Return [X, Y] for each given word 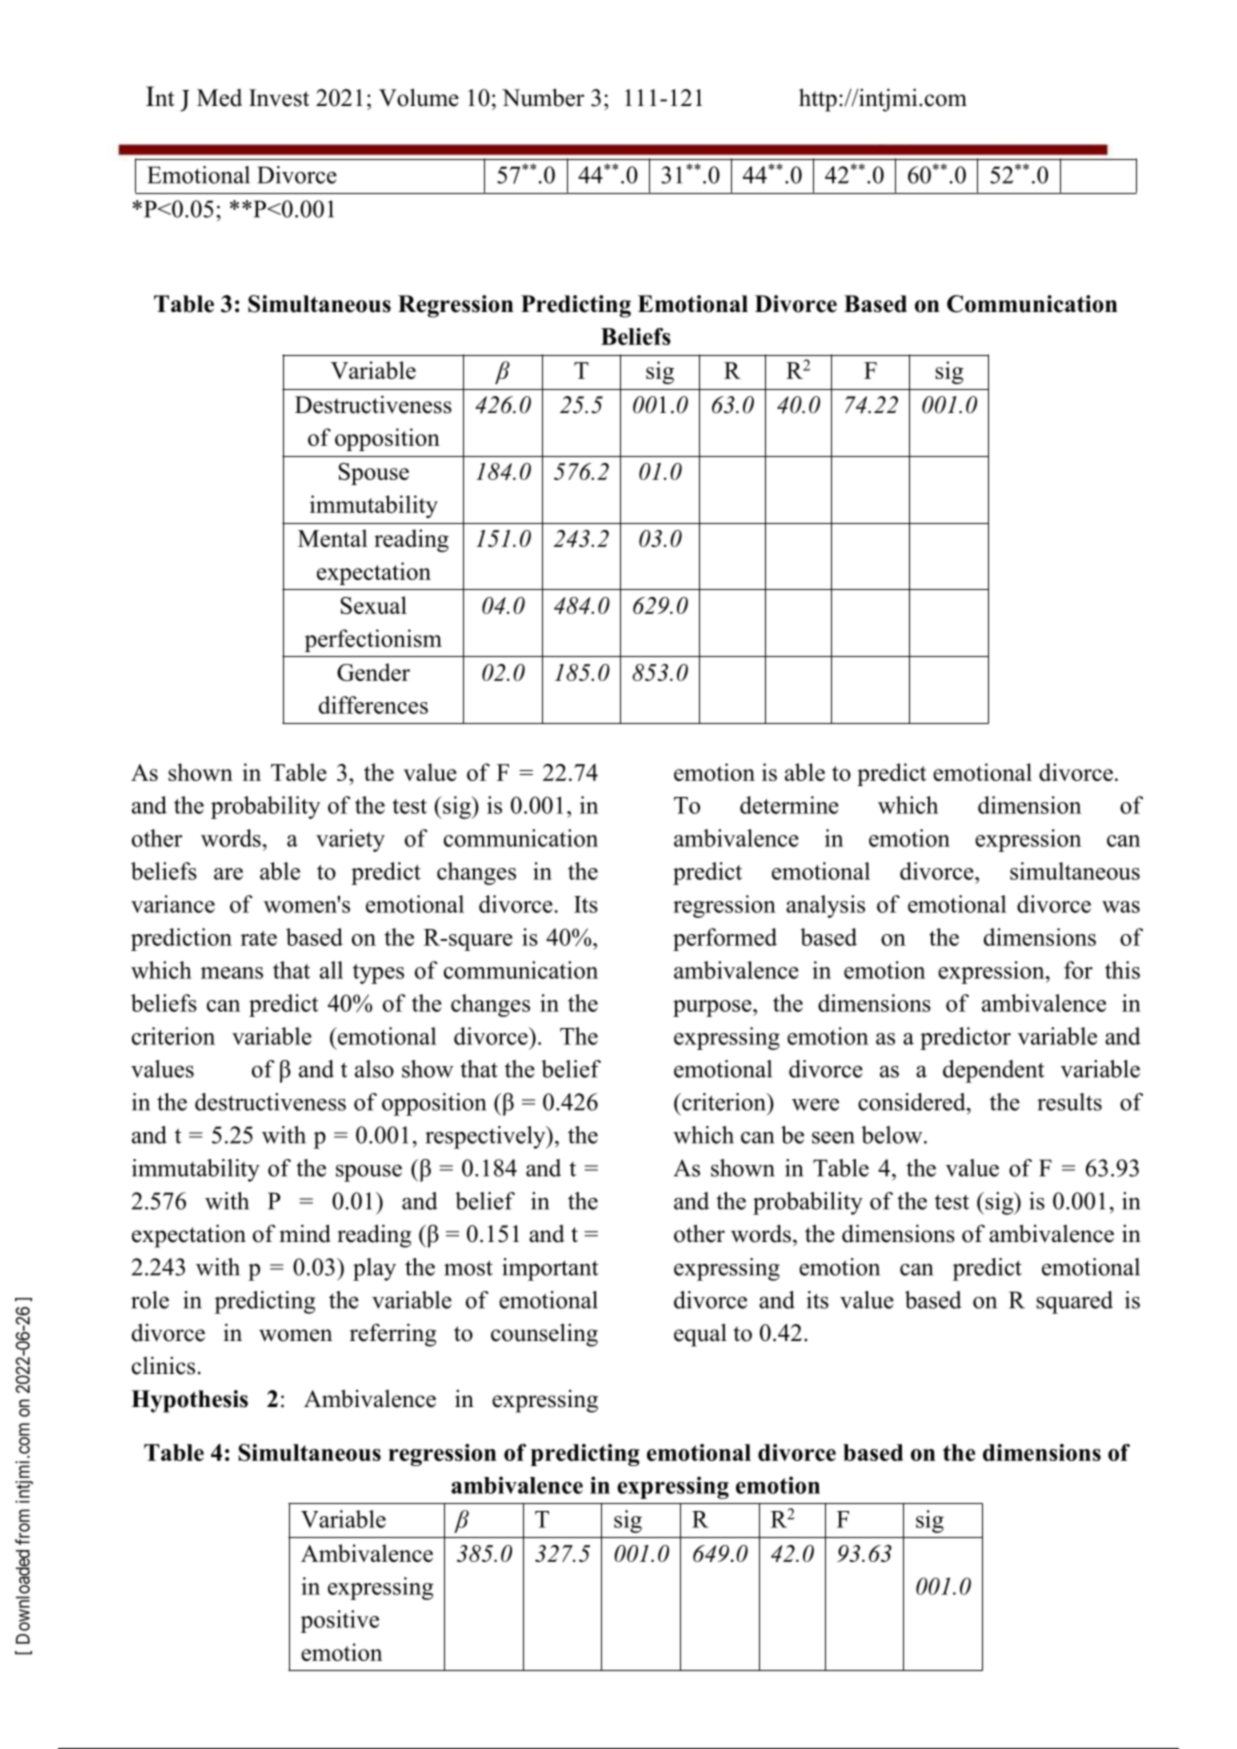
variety [350, 840]
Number [543, 97]
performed [725, 939]
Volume [419, 97]
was [1121, 907]
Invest [279, 98]
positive [340, 1621]
